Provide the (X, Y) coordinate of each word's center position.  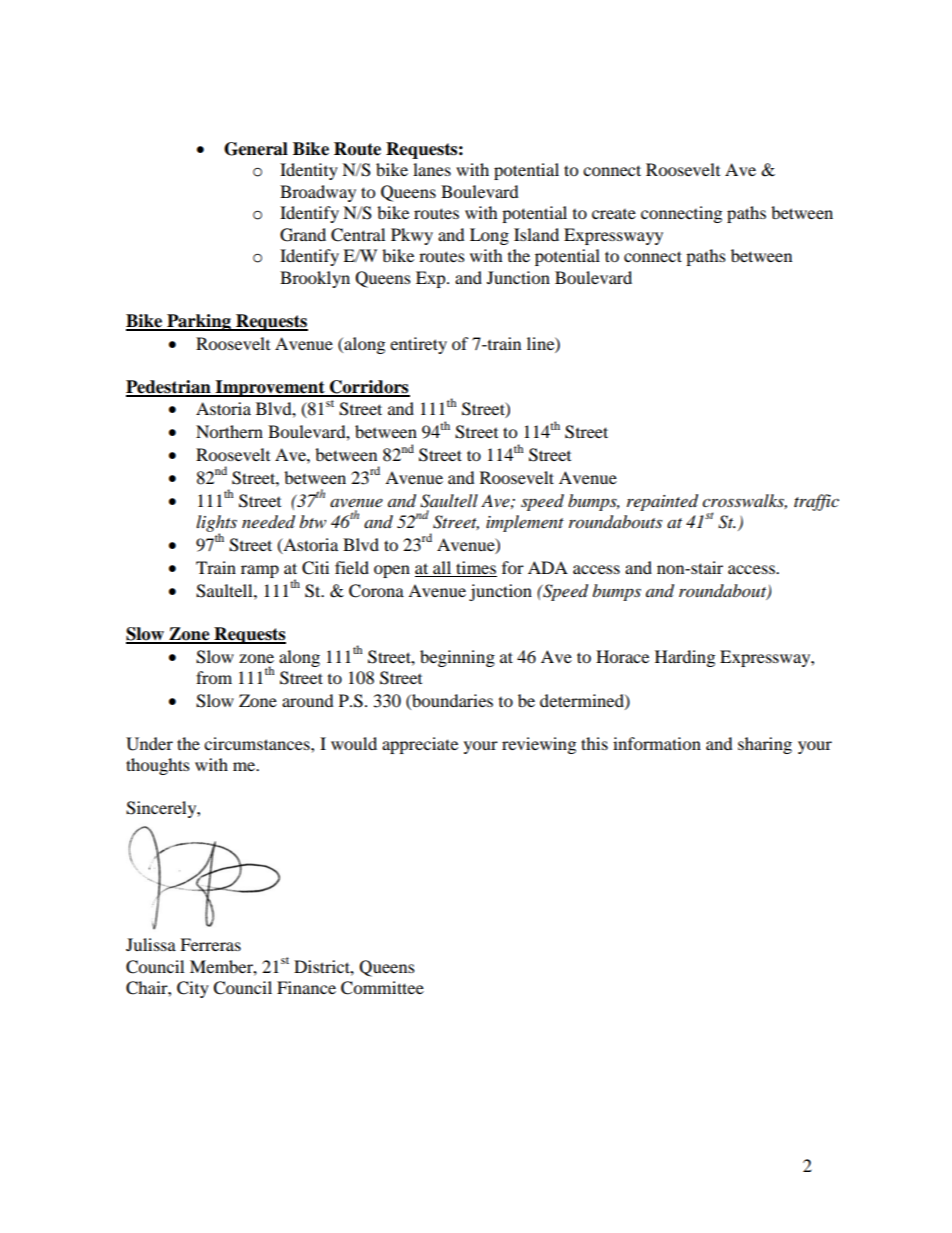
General (256, 149)
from (214, 677)
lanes (432, 169)
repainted (662, 502)
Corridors (369, 388)
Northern (229, 431)
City (193, 989)
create (614, 214)
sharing (765, 745)
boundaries (451, 700)
